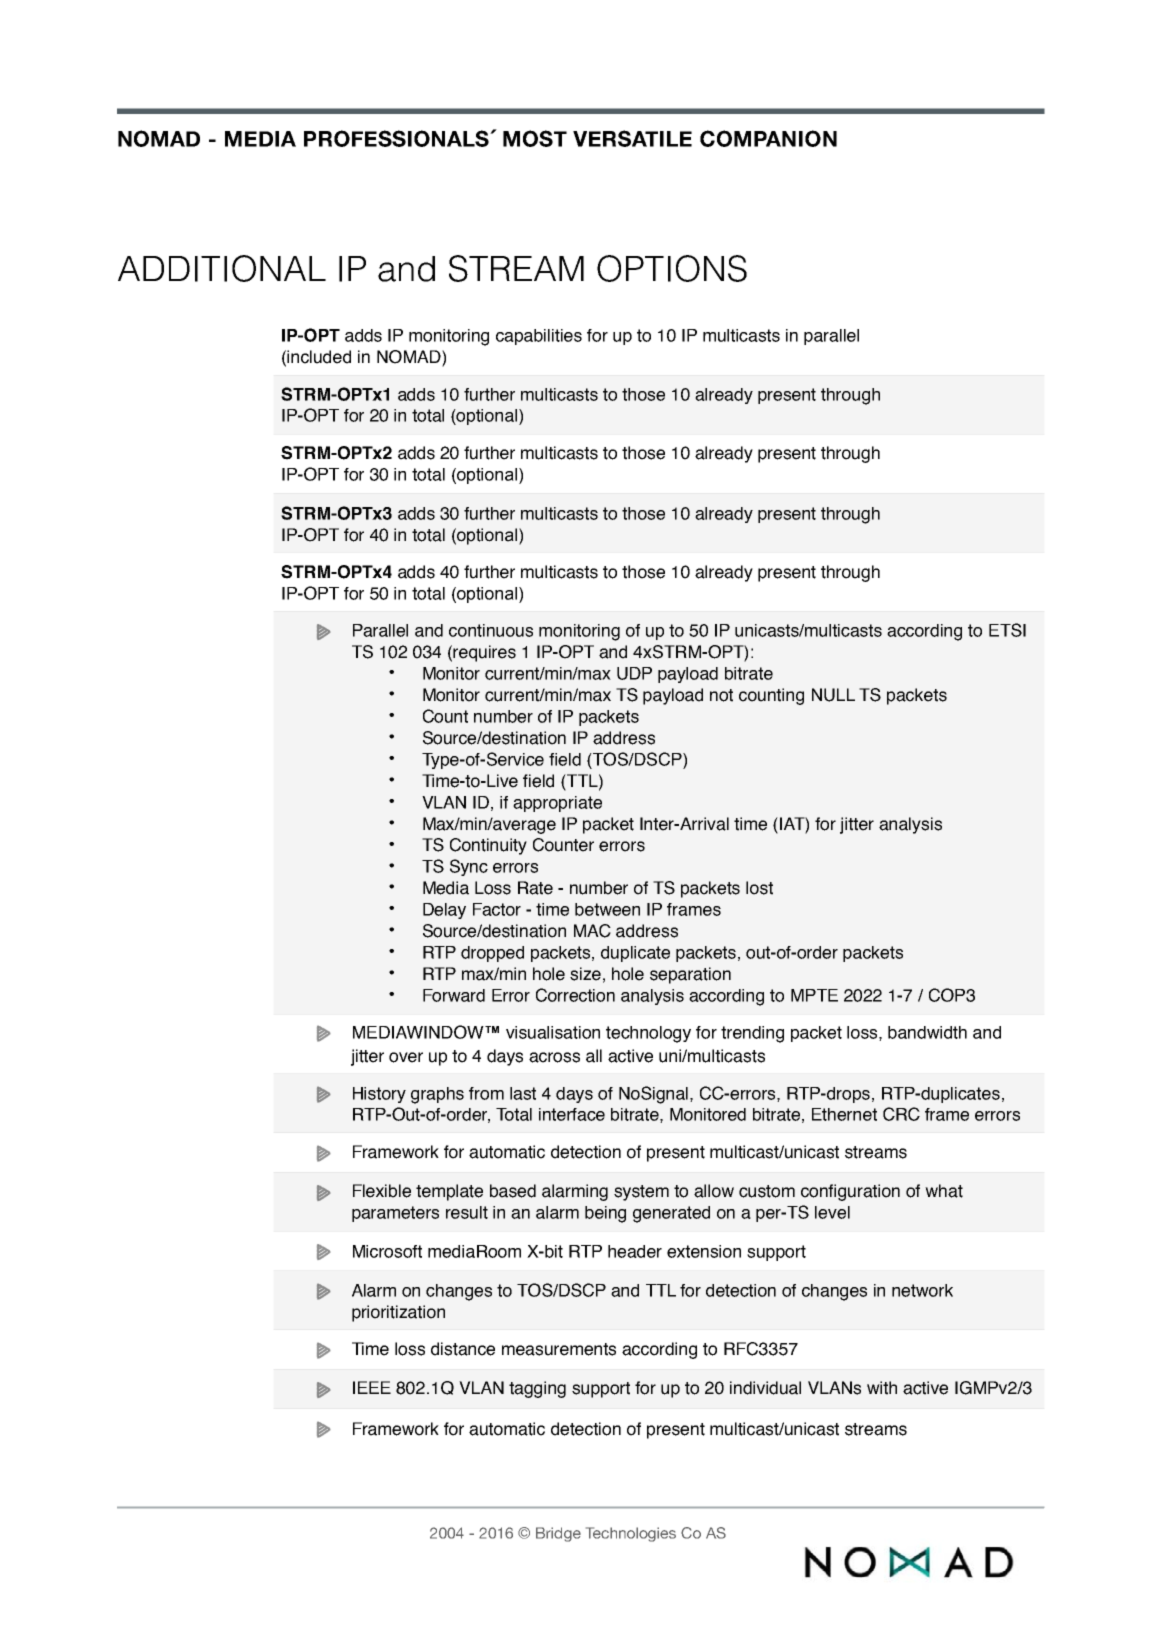 This document has height=1644, width=1162. What do you see at coordinates (398, 138) in the document?
I see `PROFESSIONALS` at bounding box center [398, 138].
